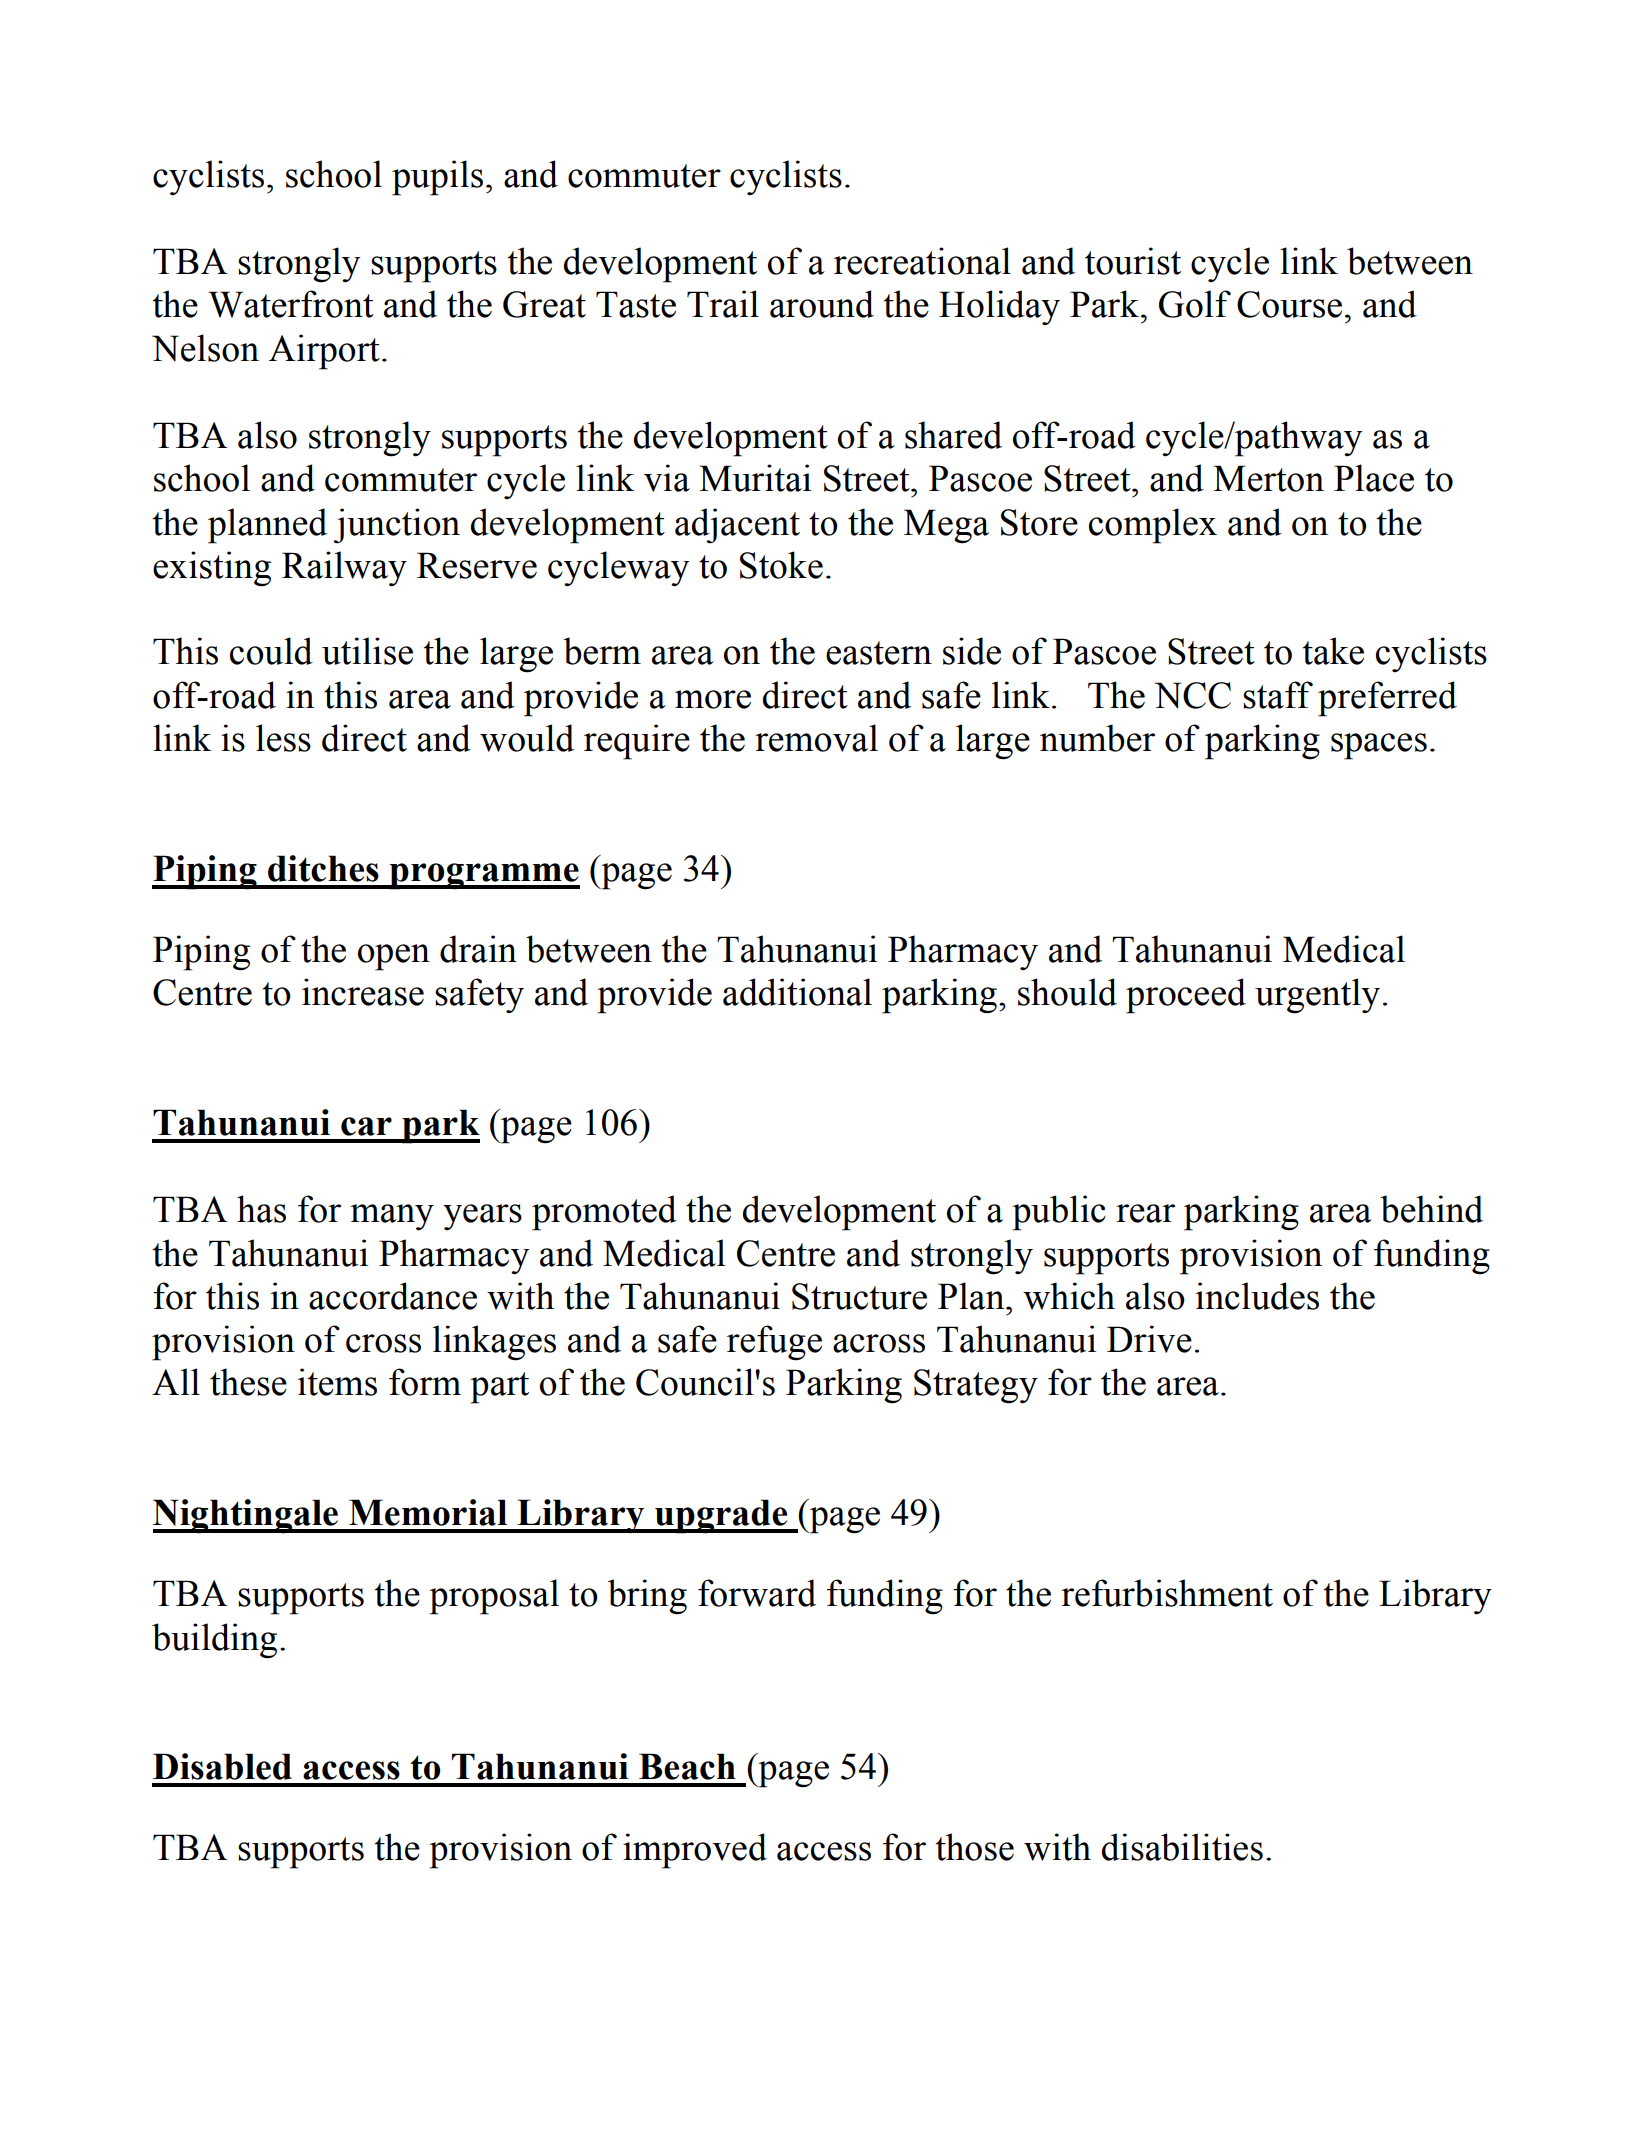  Describe the element at coordinates (822, 304) in the document. I see `around` at that location.
